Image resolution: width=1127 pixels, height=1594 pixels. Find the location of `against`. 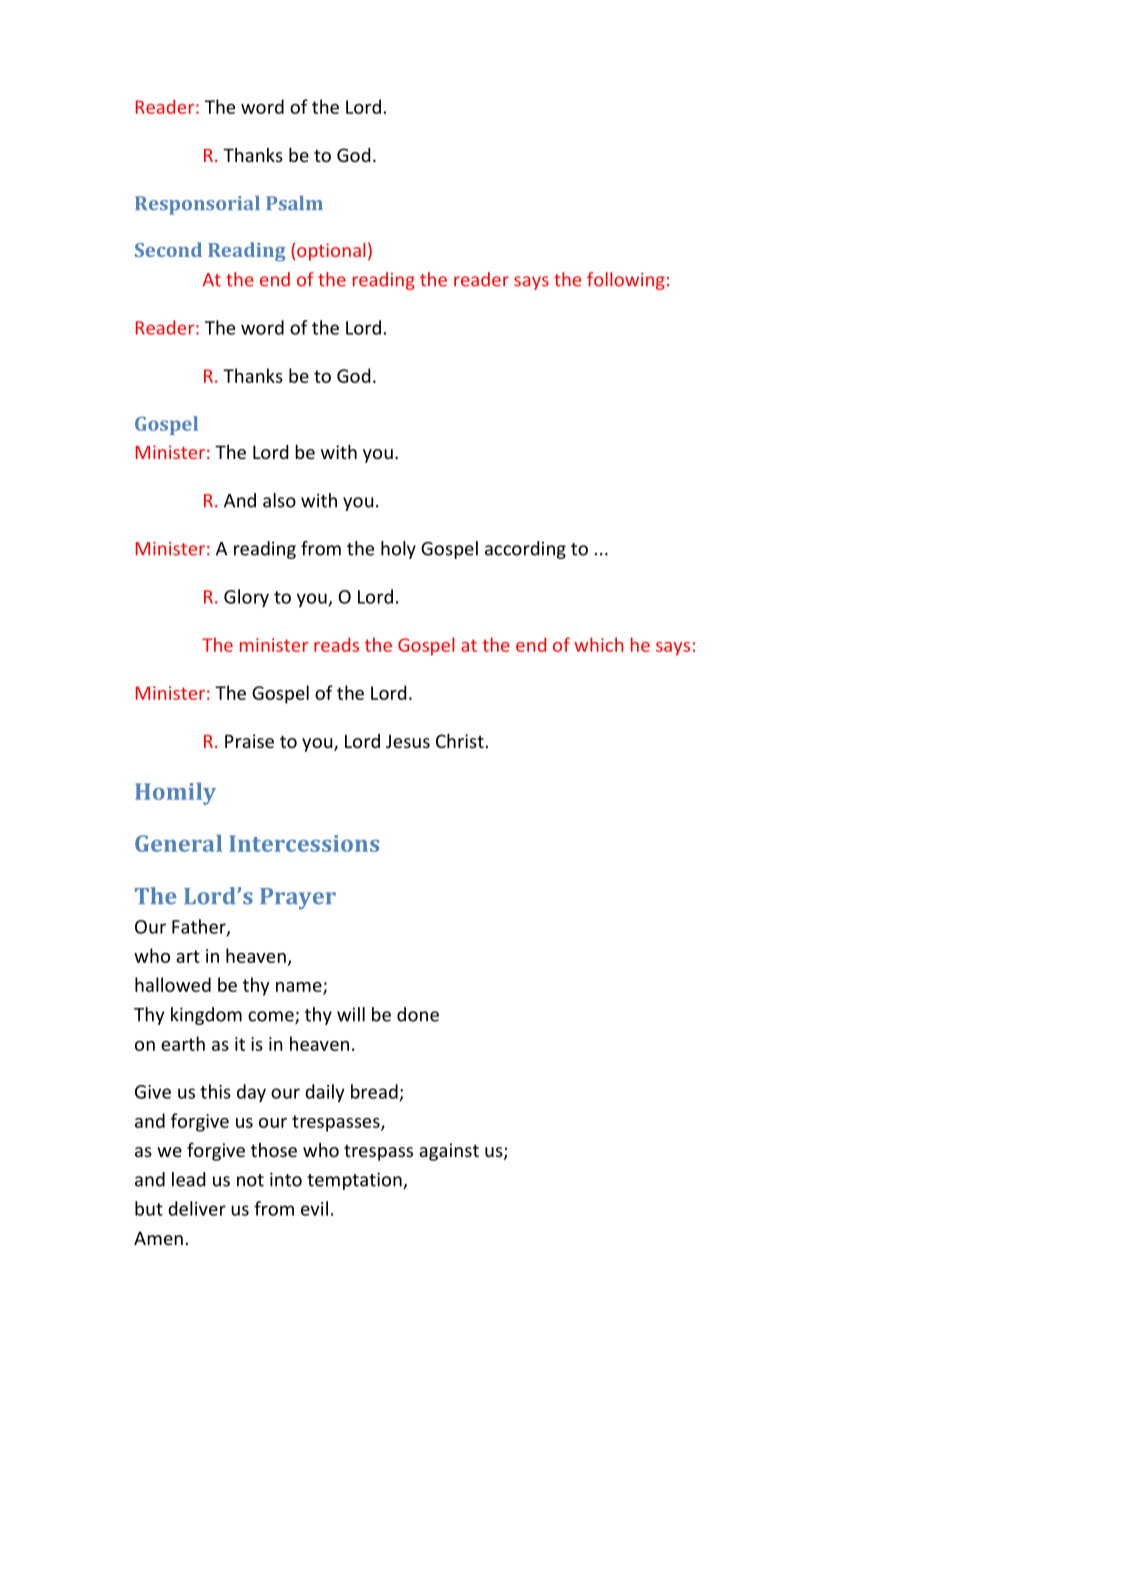

against is located at coordinates (449, 1152).
